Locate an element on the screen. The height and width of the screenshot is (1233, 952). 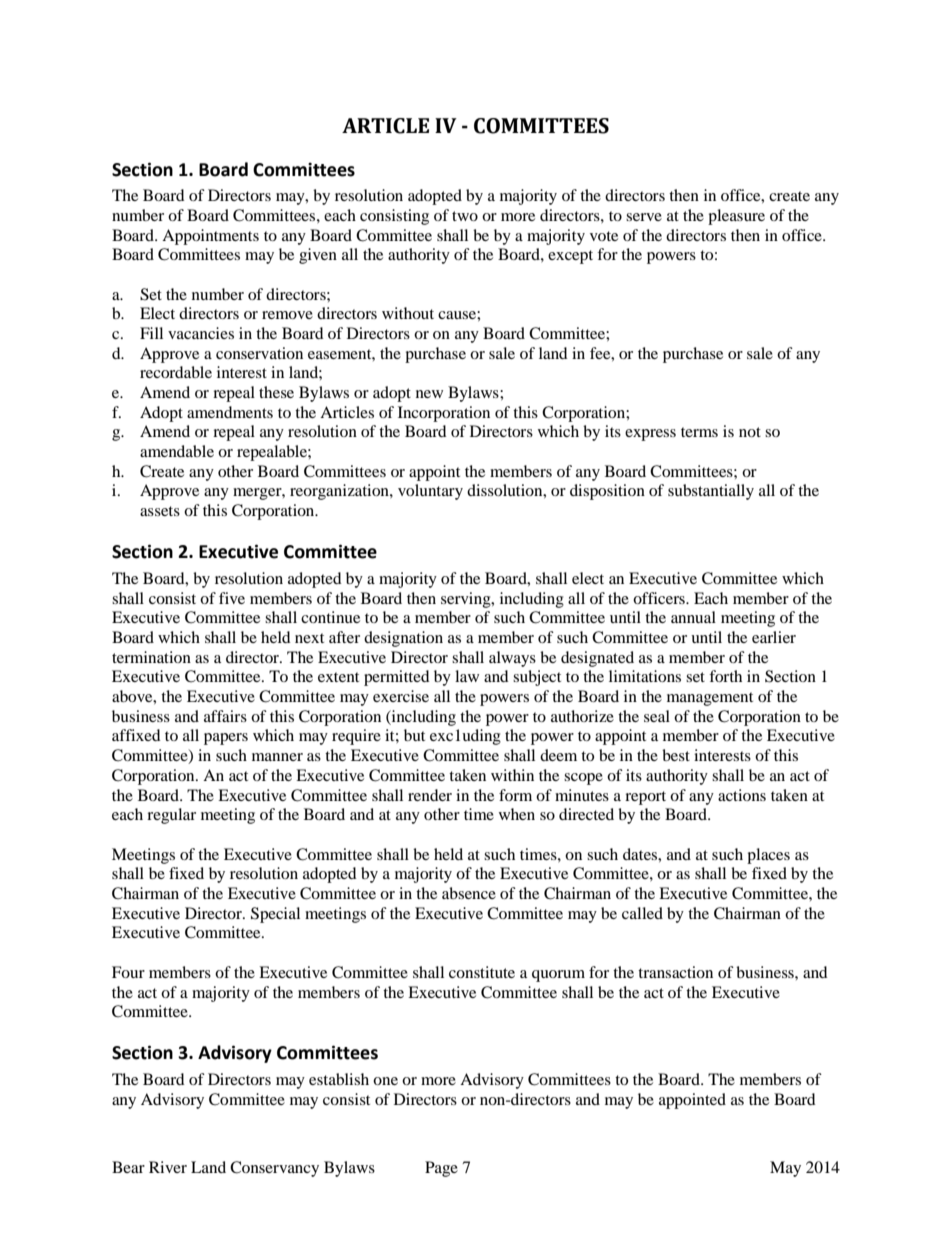
assets is located at coordinates (160, 511).
